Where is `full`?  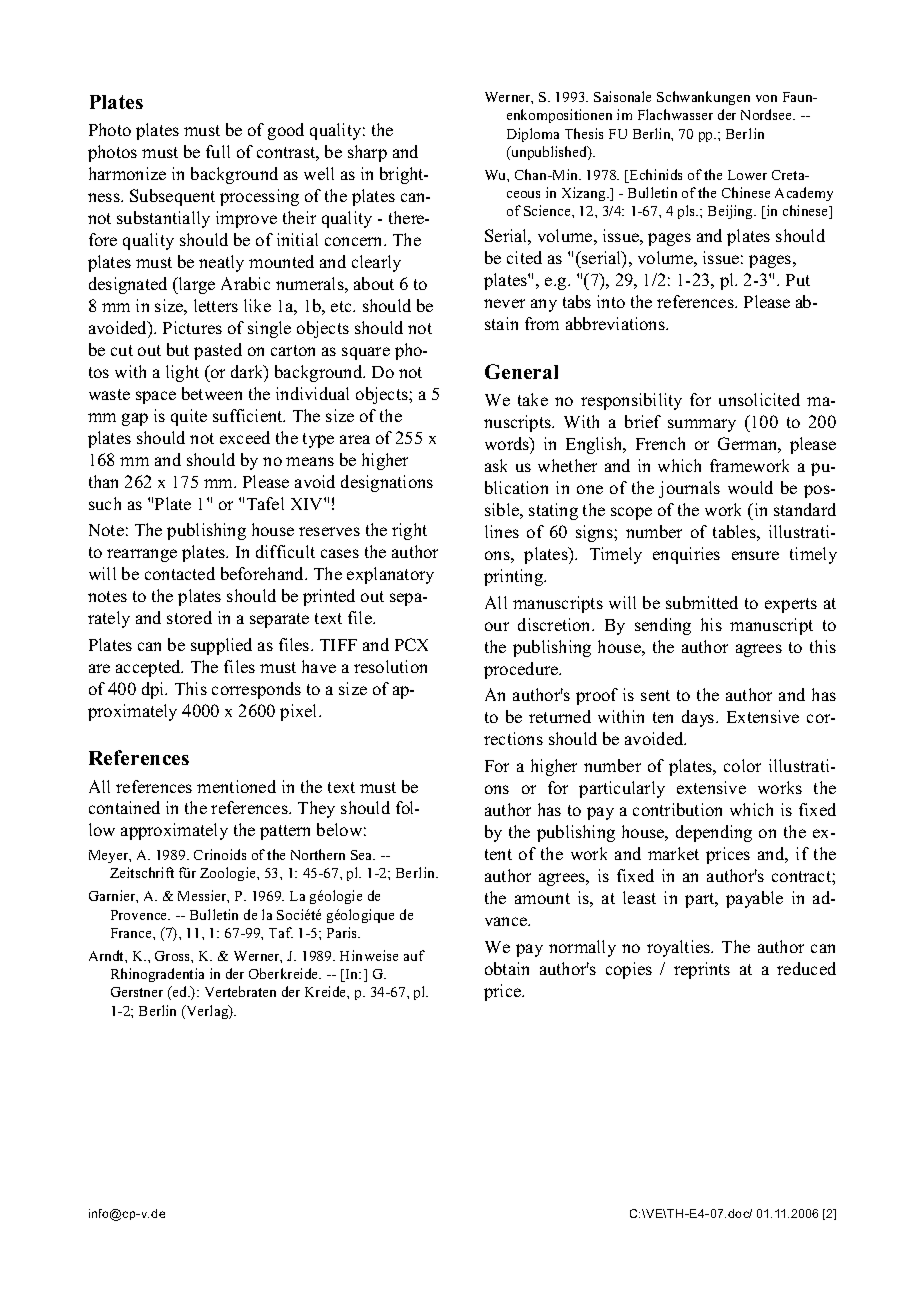
full is located at coordinates (218, 151).
